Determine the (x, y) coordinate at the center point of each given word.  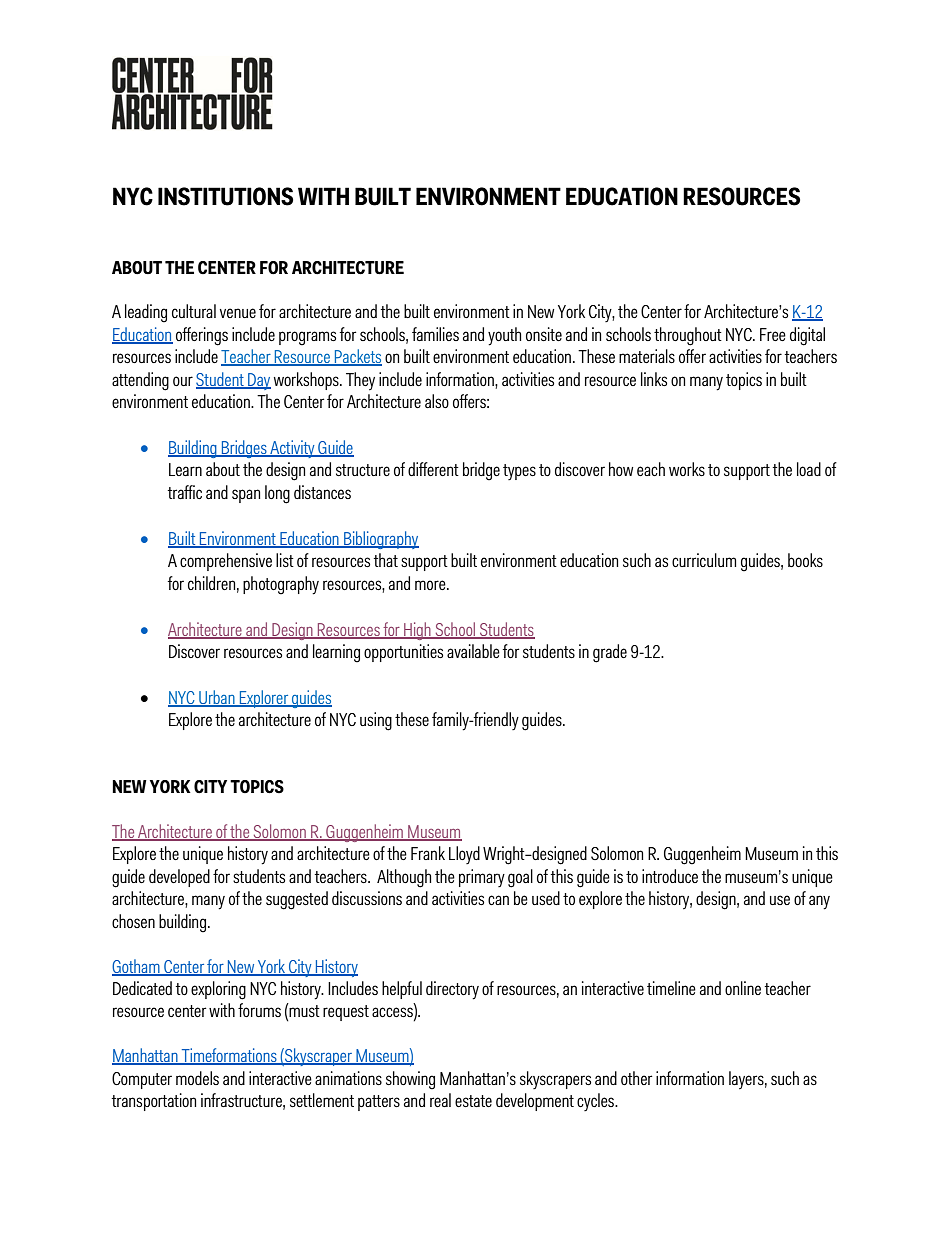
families (435, 334)
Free (773, 334)
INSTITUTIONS (225, 196)
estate (473, 1101)
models (197, 1078)
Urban (217, 698)
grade (610, 653)
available (473, 651)
